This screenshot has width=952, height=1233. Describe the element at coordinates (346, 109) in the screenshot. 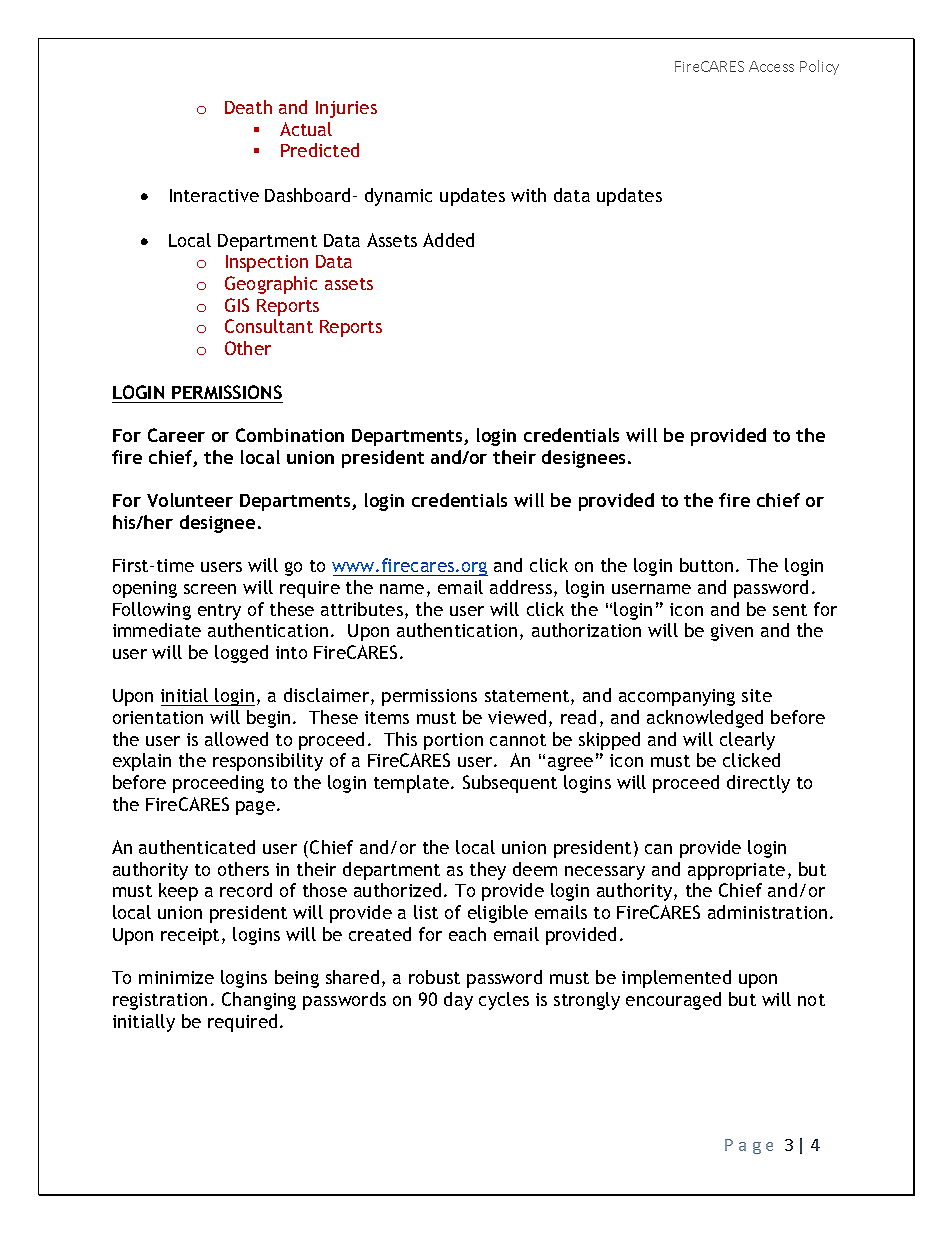

I see `Injuries` at that location.
